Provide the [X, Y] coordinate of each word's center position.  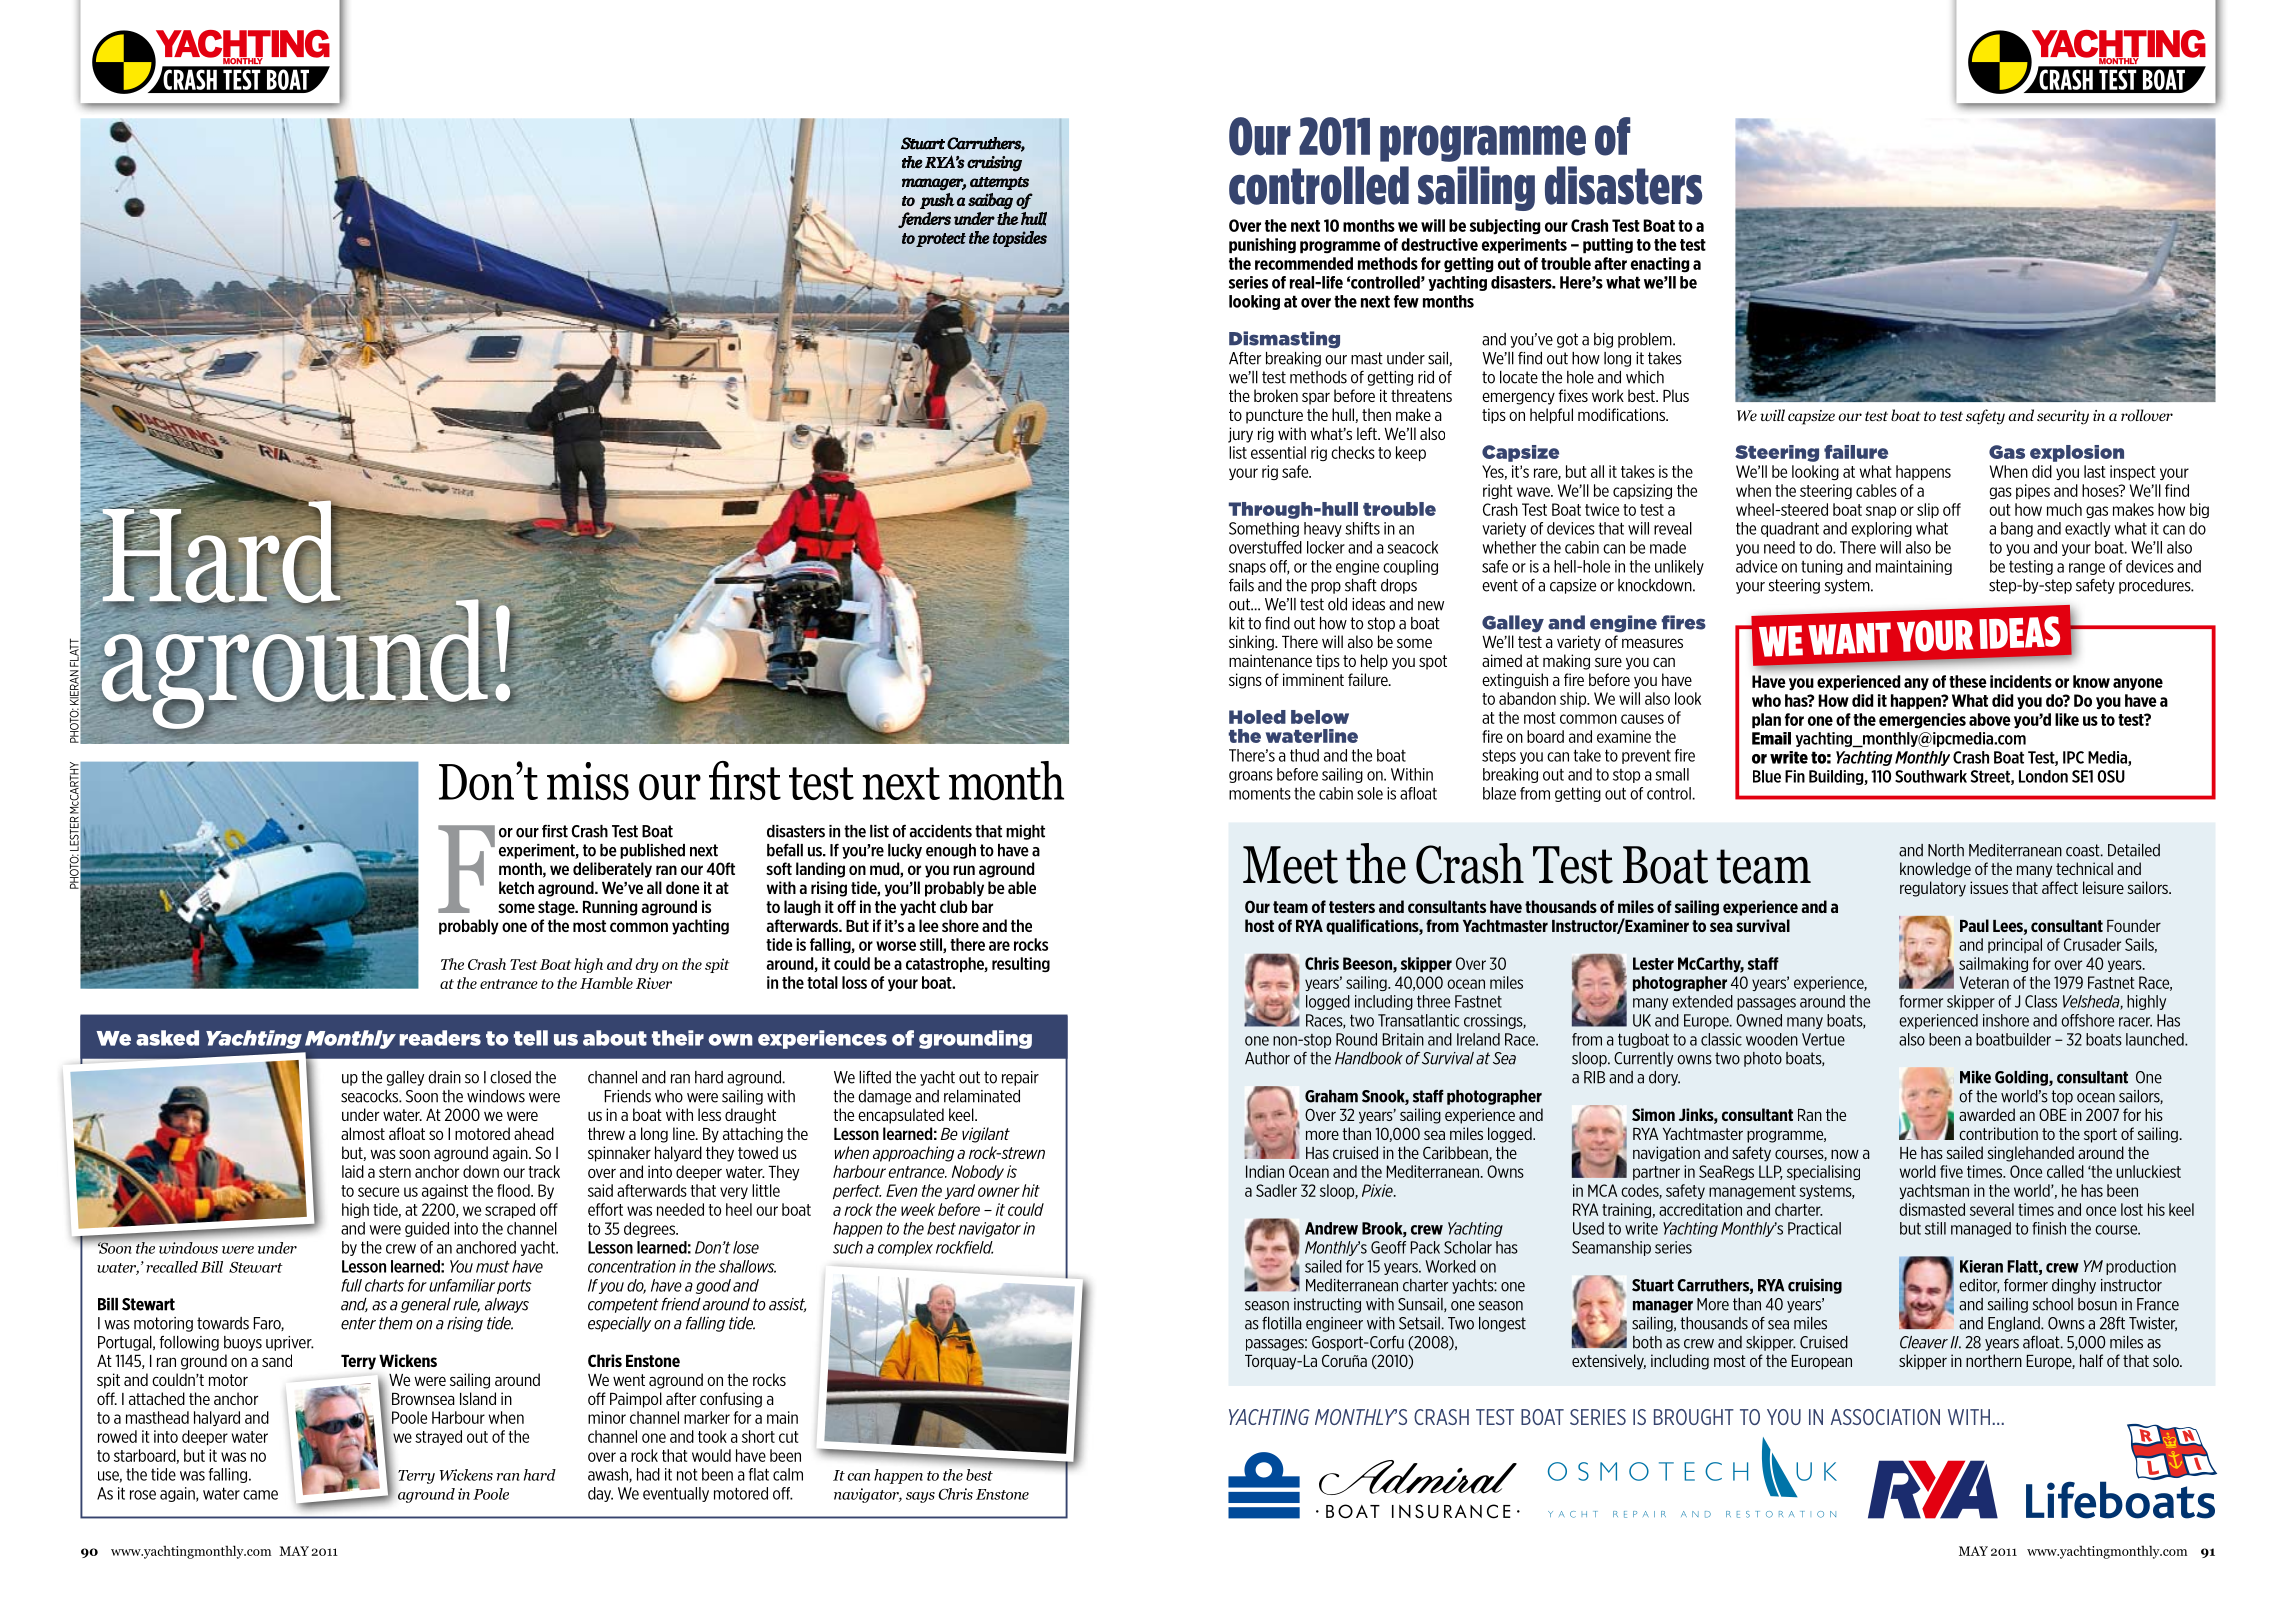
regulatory [1933, 889]
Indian [1265, 1171]
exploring [1881, 529]
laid [353, 1171]
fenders [924, 220]
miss [588, 781]
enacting [1660, 265]
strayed [438, 1437]
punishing [1262, 246]
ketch [516, 887]
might [1025, 832]
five [1951, 1171]
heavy [1323, 529]
